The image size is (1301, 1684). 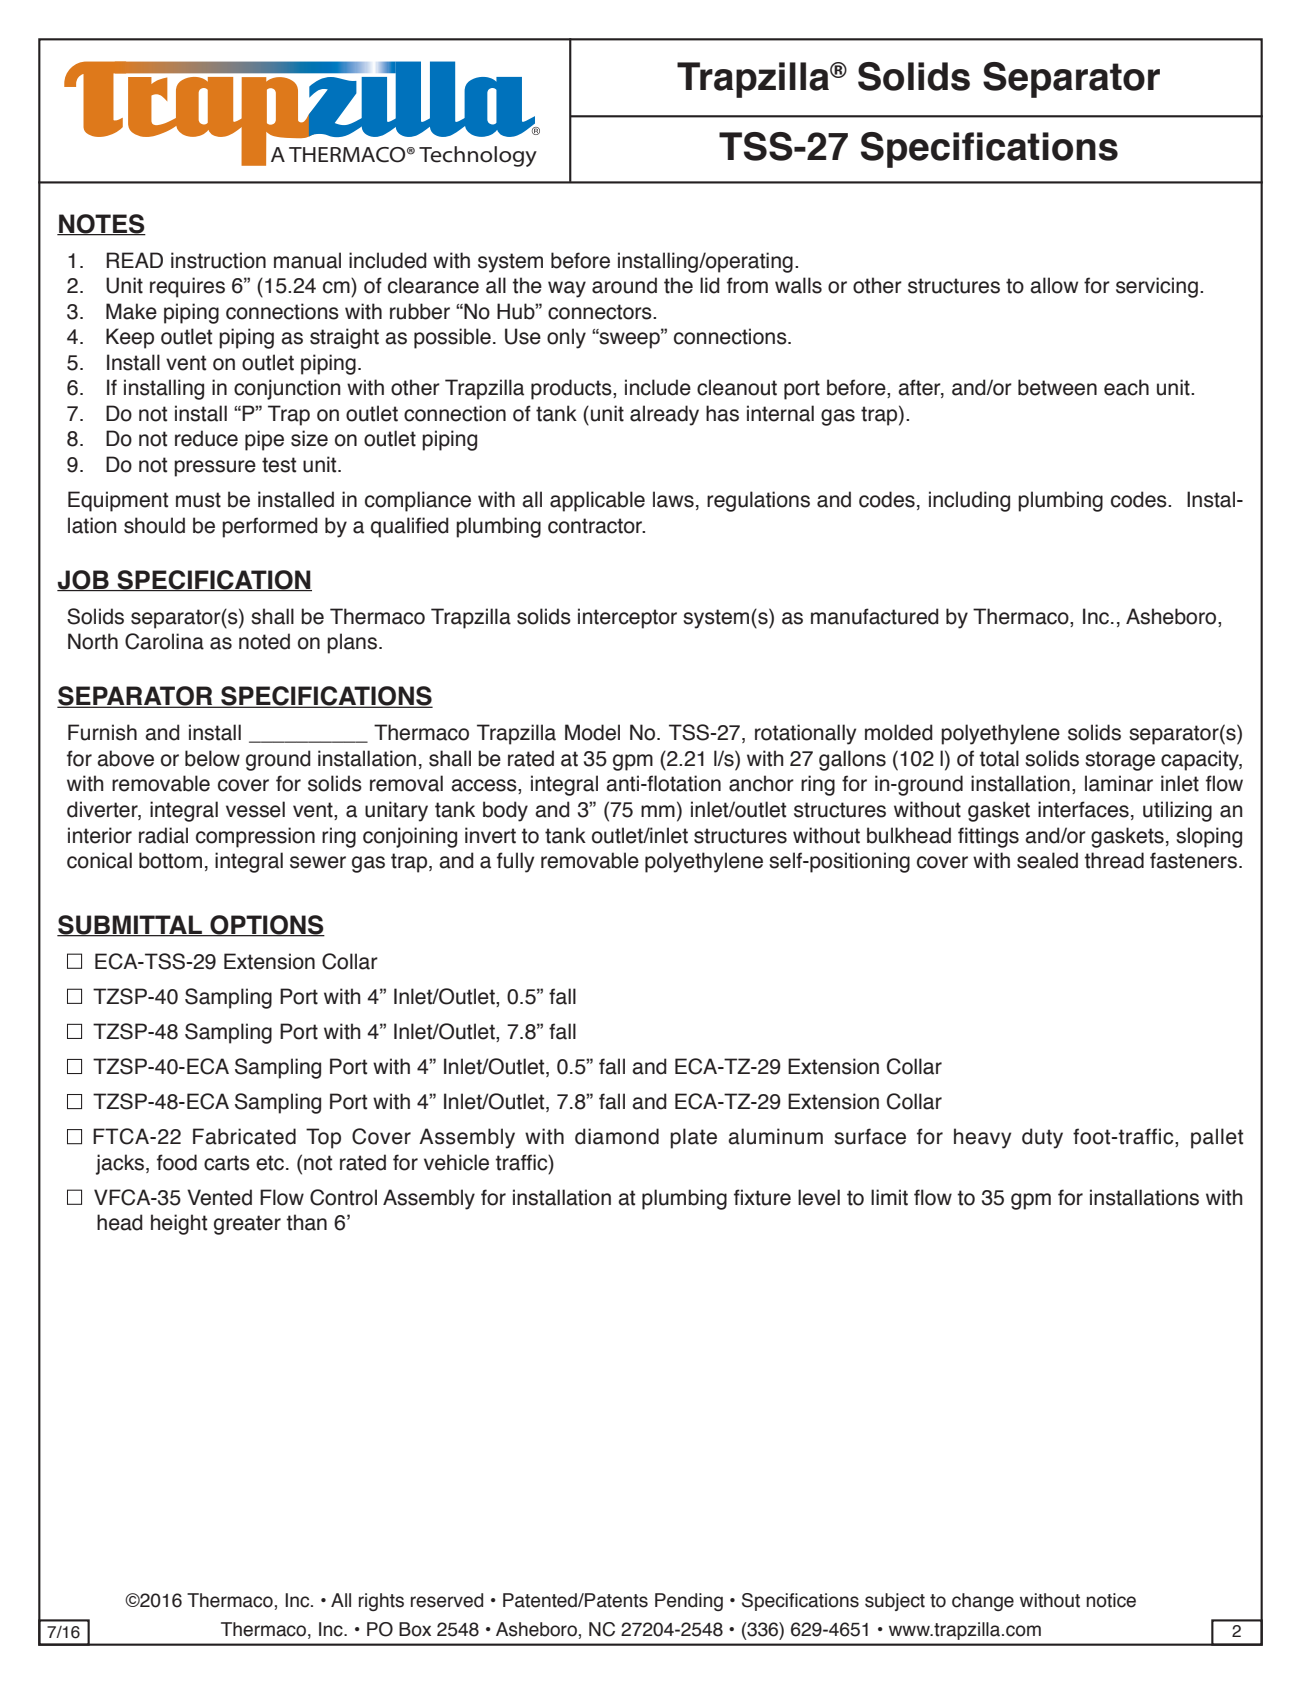 I want to click on greater, so click(x=247, y=1225).
